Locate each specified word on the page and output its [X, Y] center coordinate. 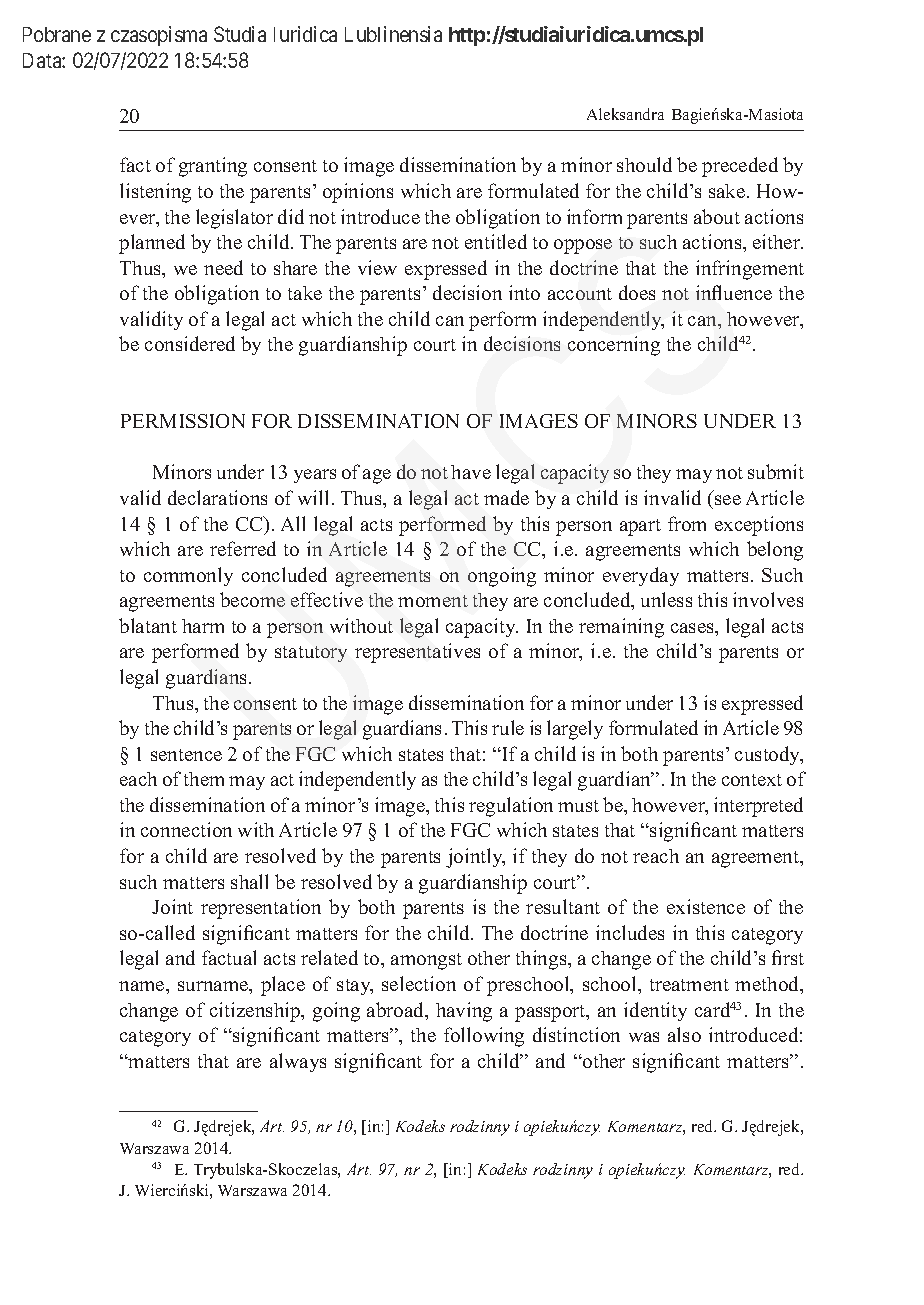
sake [728, 191]
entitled [496, 241]
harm [203, 626]
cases [693, 628]
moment [433, 601]
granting [213, 167]
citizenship [256, 1012]
